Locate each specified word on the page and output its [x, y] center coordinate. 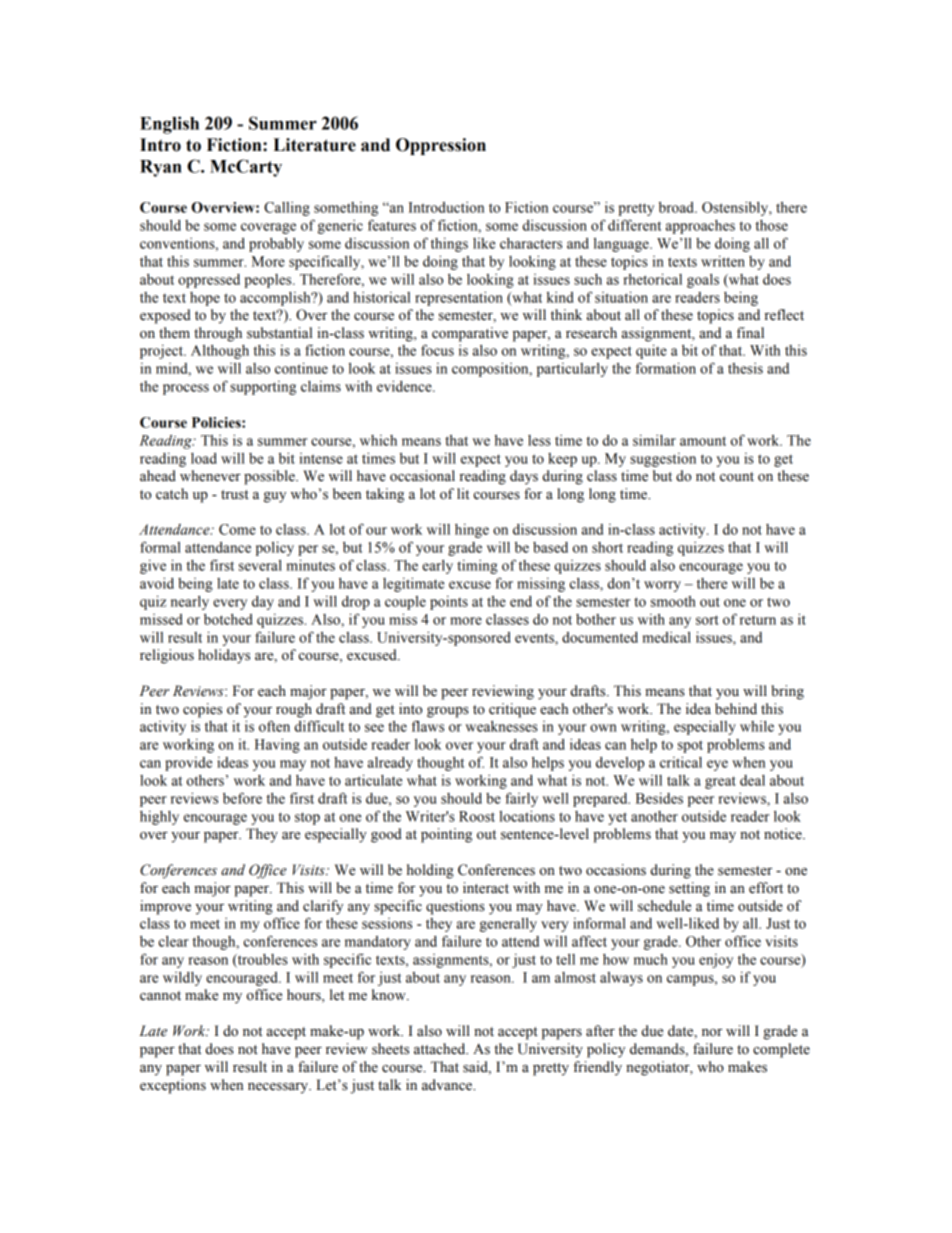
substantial [279, 333]
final [750, 333]
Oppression [441, 146]
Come [237, 529]
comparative [470, 334]
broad [677, 207]
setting [689, 889]
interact [486, 888]
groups [448, 712]
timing [477, 566]
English [169, 125]
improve [165, 907]
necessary [279, 1088]
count [737, 477]
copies [202, 710]
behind [736, 709]
